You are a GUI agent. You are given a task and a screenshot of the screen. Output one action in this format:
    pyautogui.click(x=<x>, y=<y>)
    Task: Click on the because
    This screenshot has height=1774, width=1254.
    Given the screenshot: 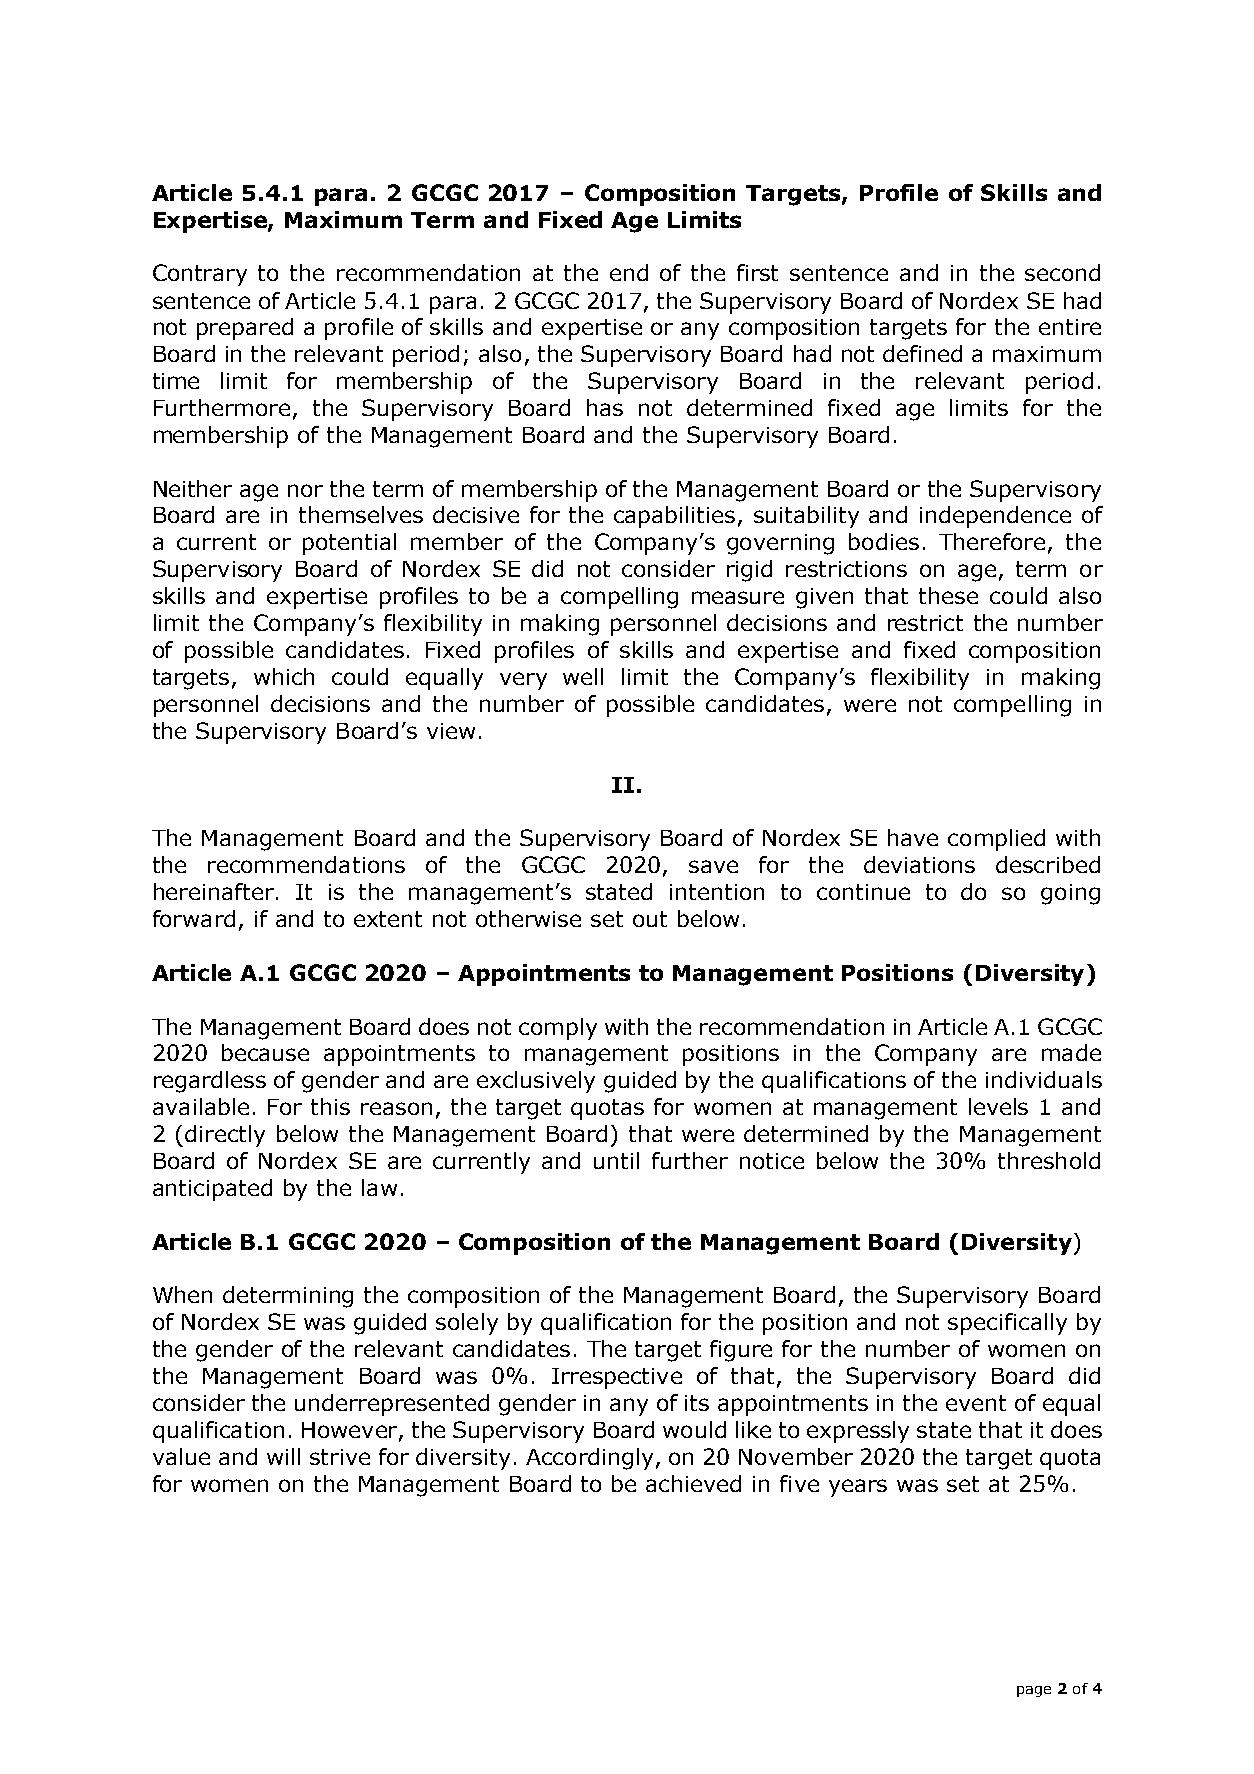 What is the action you would take?
    pyautogui.click(x=265, y=1052)
